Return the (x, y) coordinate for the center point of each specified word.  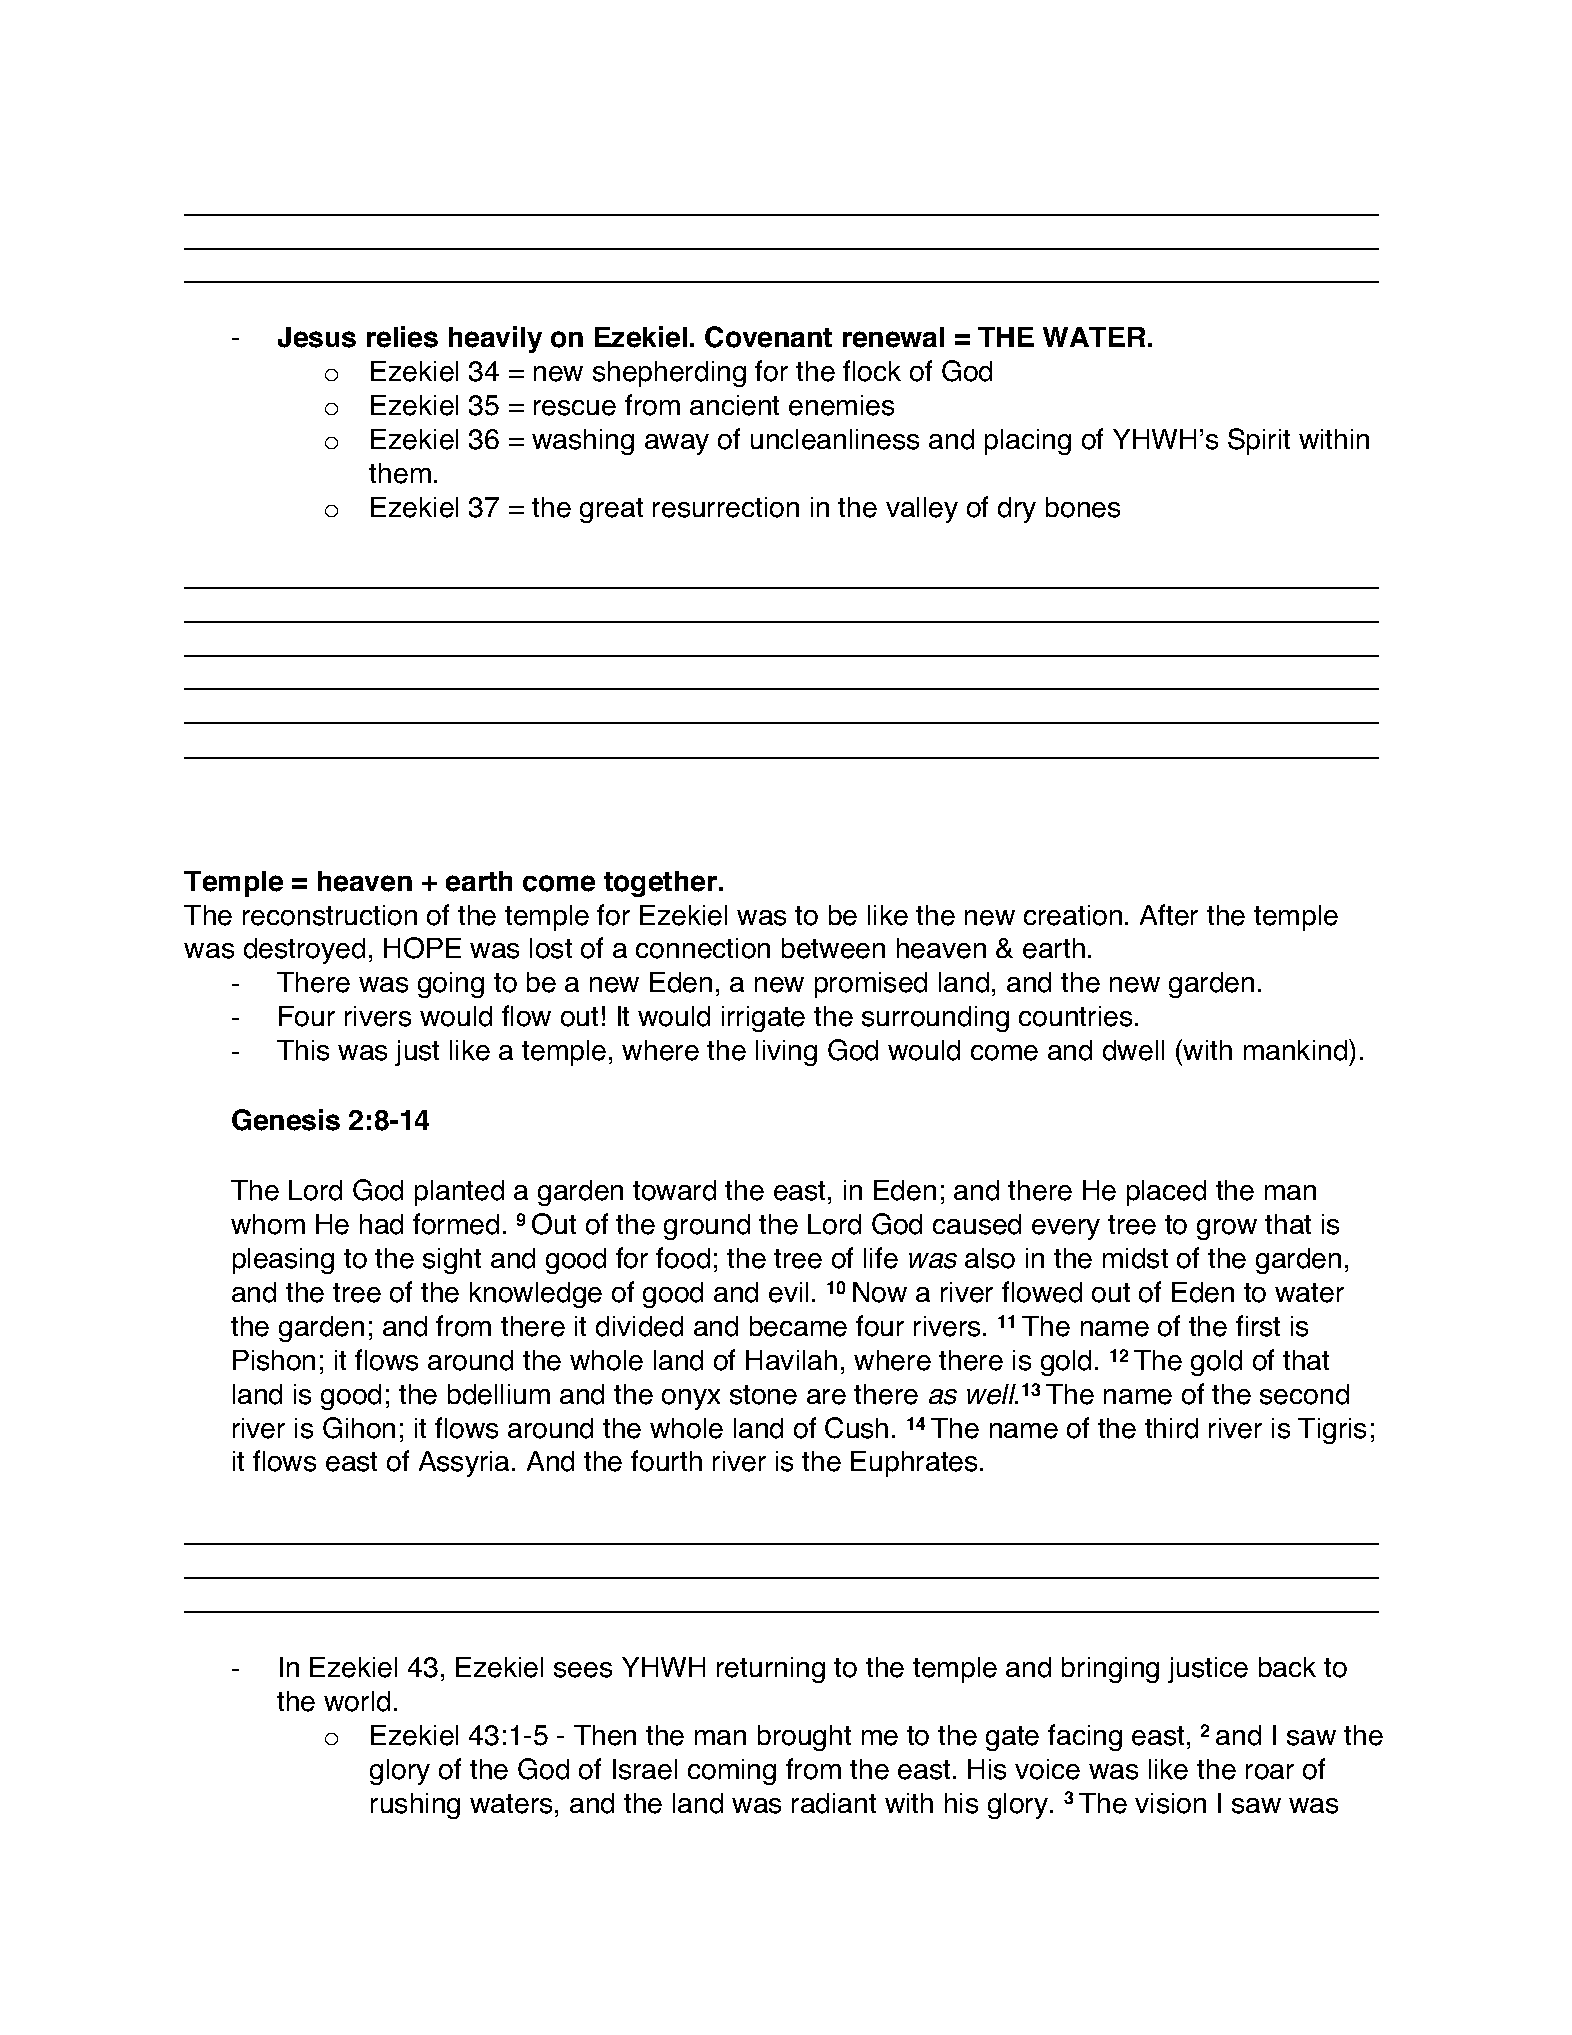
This (303, 1050)
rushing (415, 1806)
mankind (1297, 1050)
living (786, 1053)
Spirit (1259, 441)
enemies (841, 405)
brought (804, 1738)
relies (402, 337)
